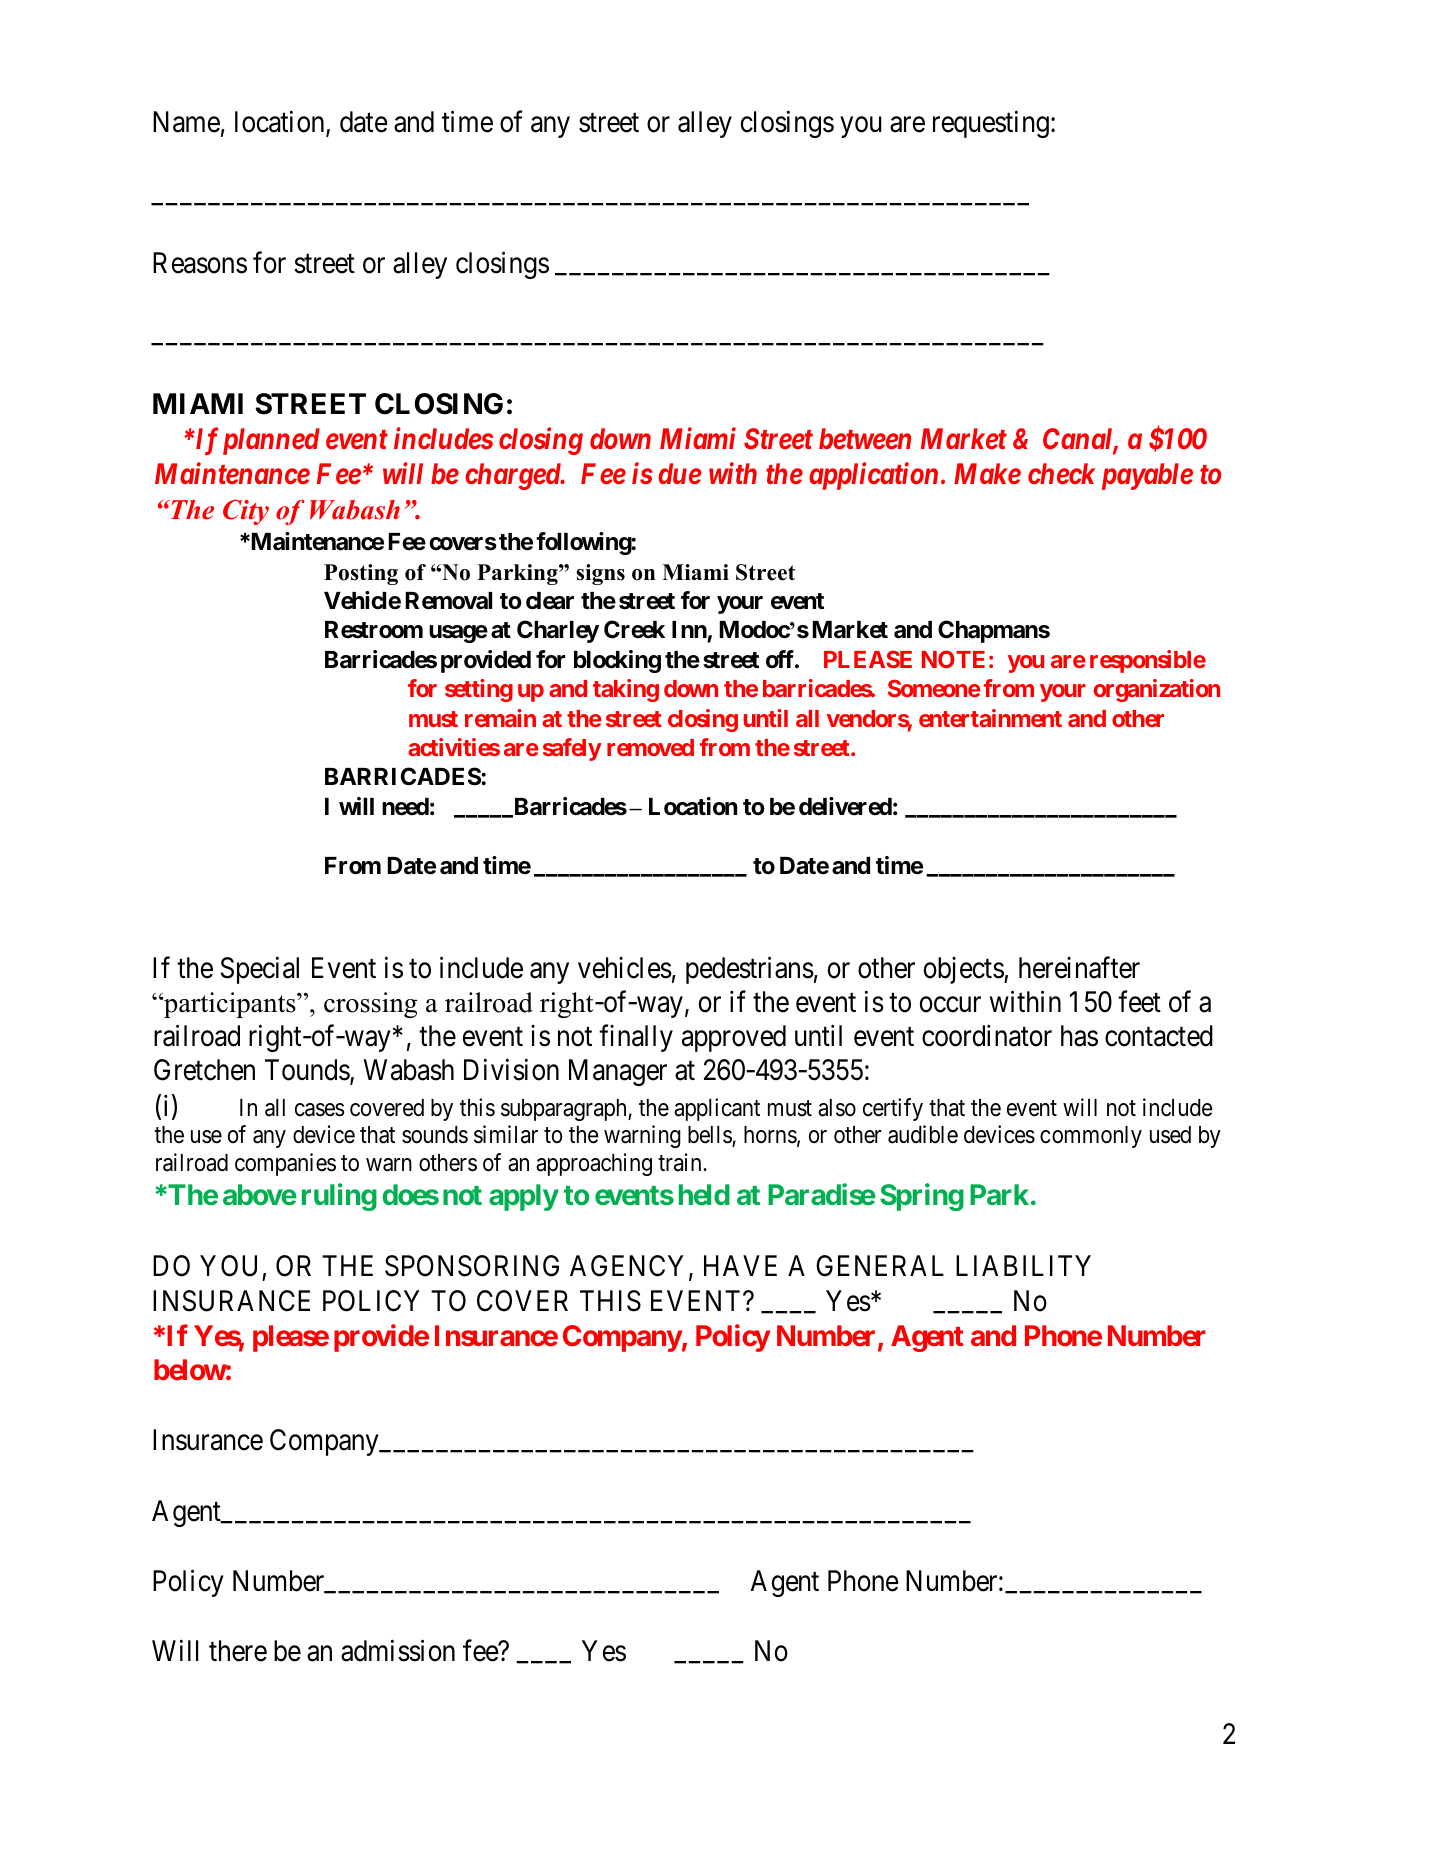  I want to click on pedestrians, so click(750, 970).
